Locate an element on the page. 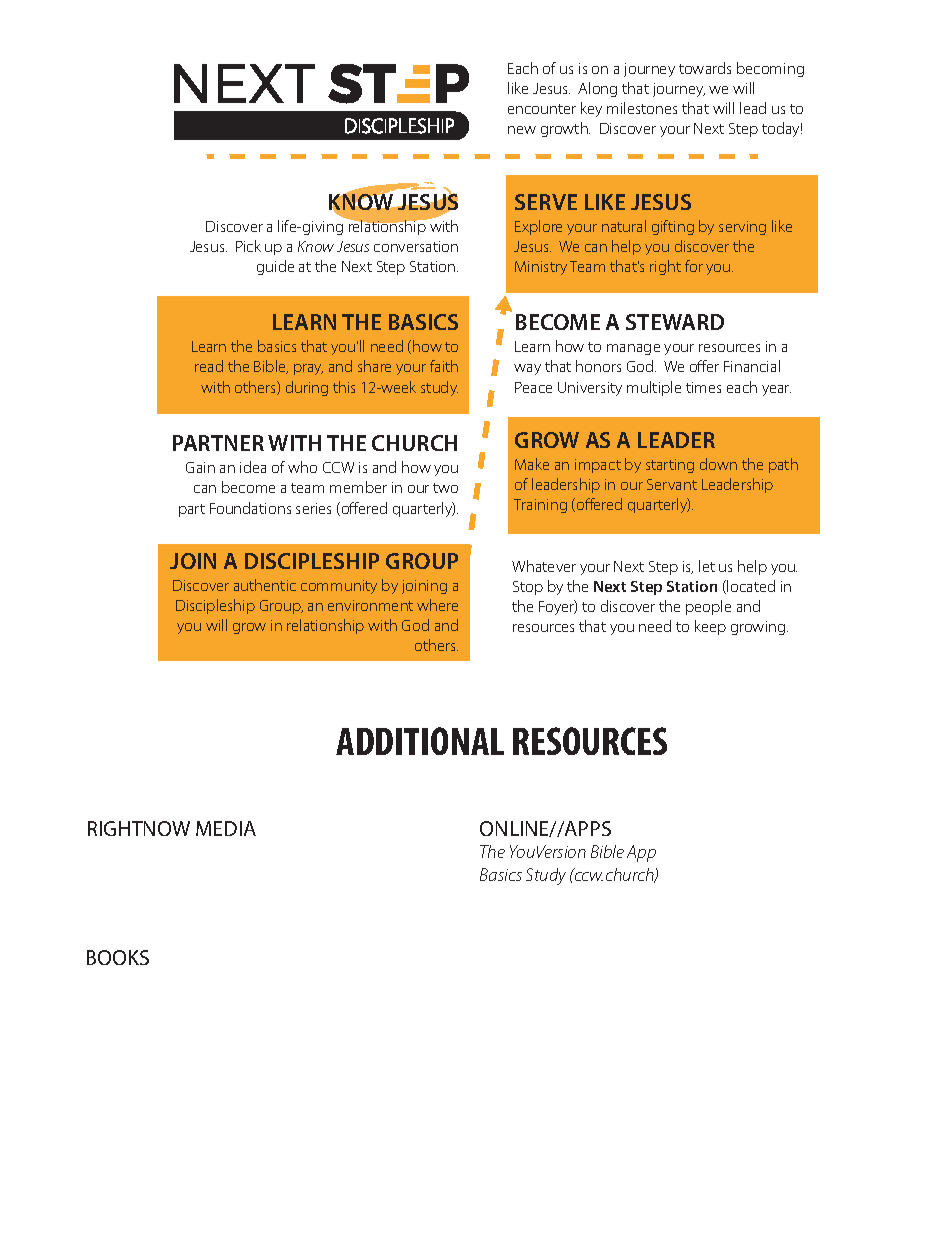 This document has height=1233, width=952. new is located at coordinates (522, 130).
